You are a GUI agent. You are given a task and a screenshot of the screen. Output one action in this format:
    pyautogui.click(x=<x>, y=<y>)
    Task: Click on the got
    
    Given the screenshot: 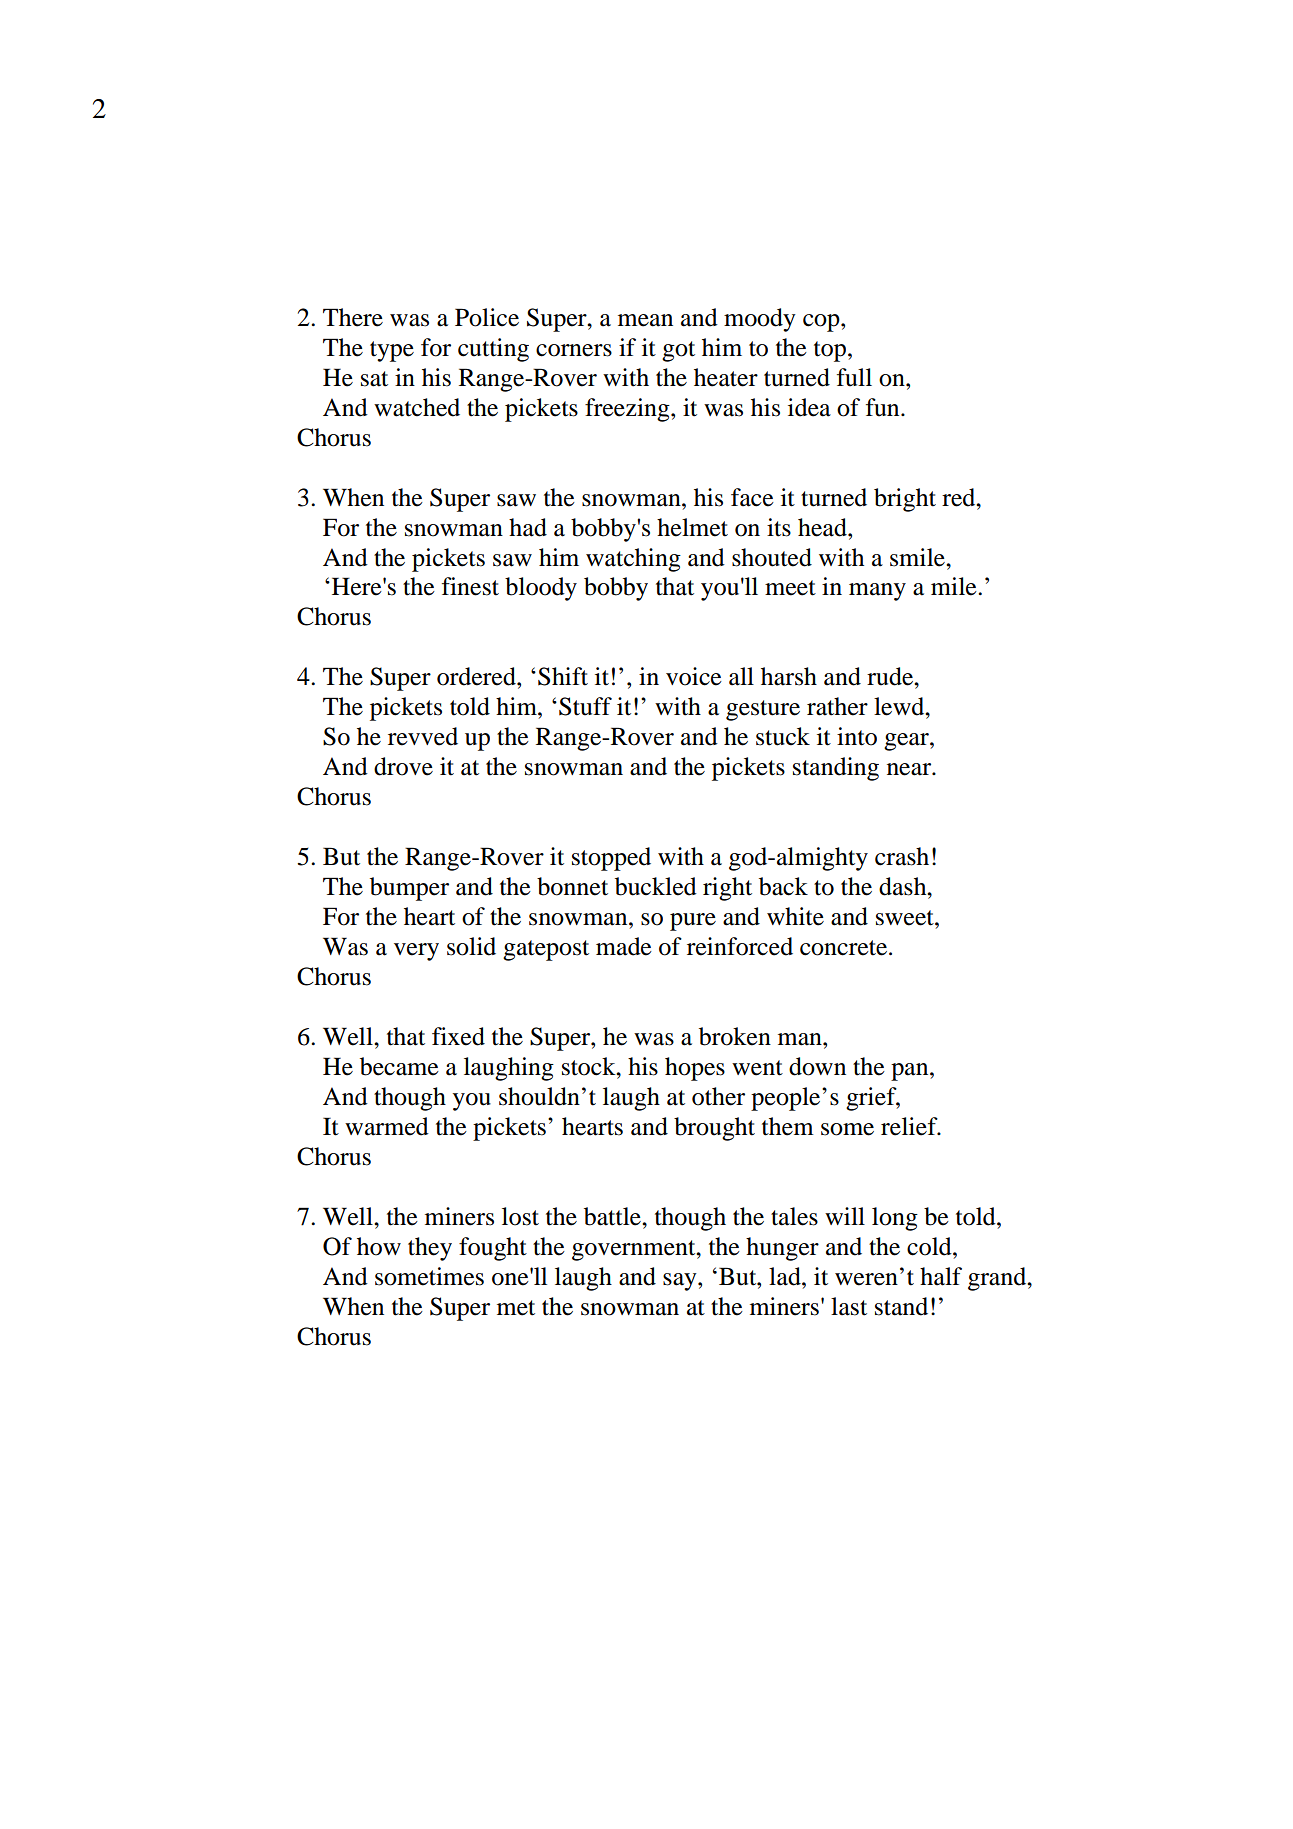 What is the action you would take?
    pyautogui.click(x=678, y=351)
